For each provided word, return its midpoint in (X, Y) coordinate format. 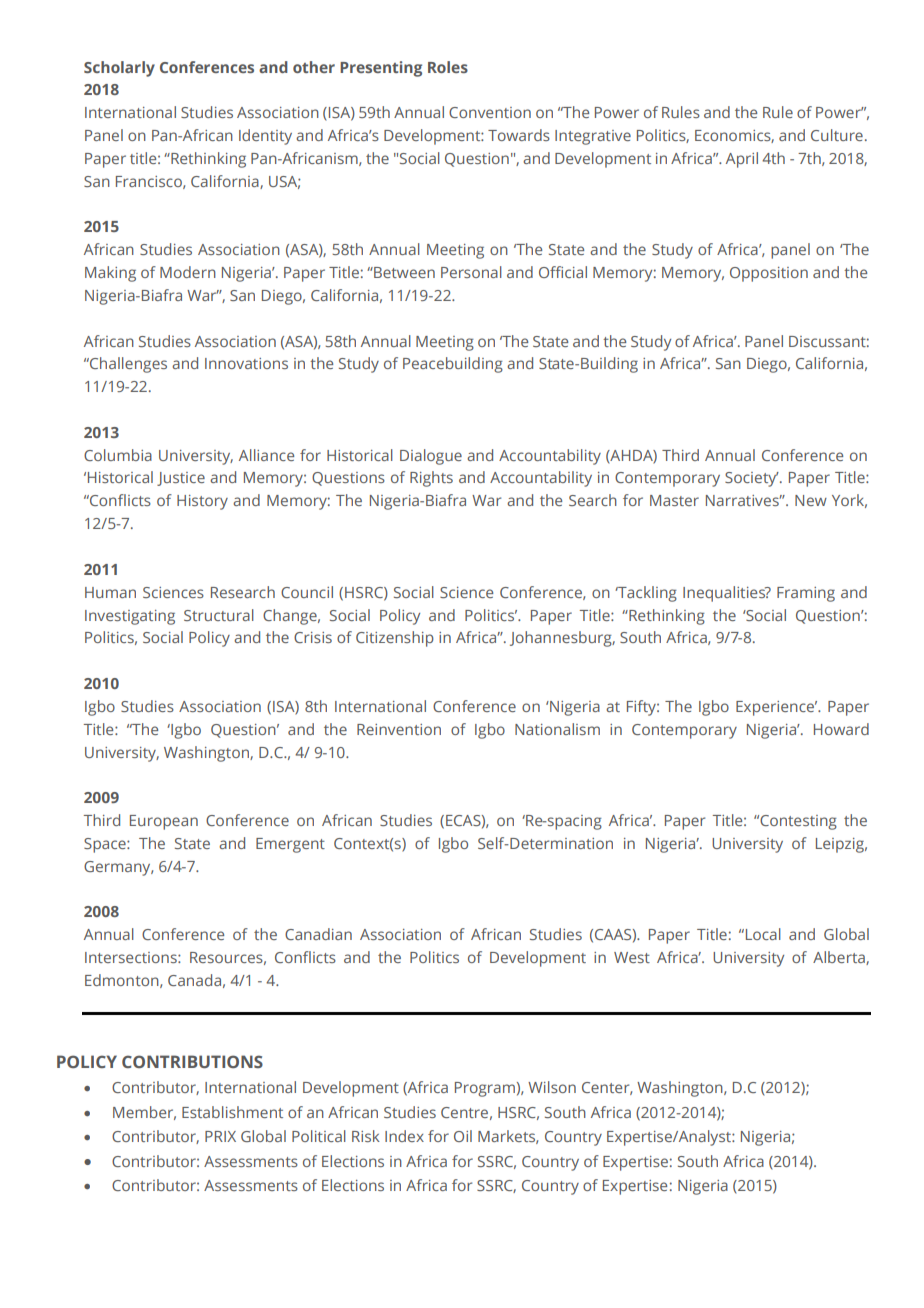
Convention (490, 112)
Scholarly (119, 69)
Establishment (232, 1112)
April (742, 160)
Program (485, 1089)
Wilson (552, 1087)
